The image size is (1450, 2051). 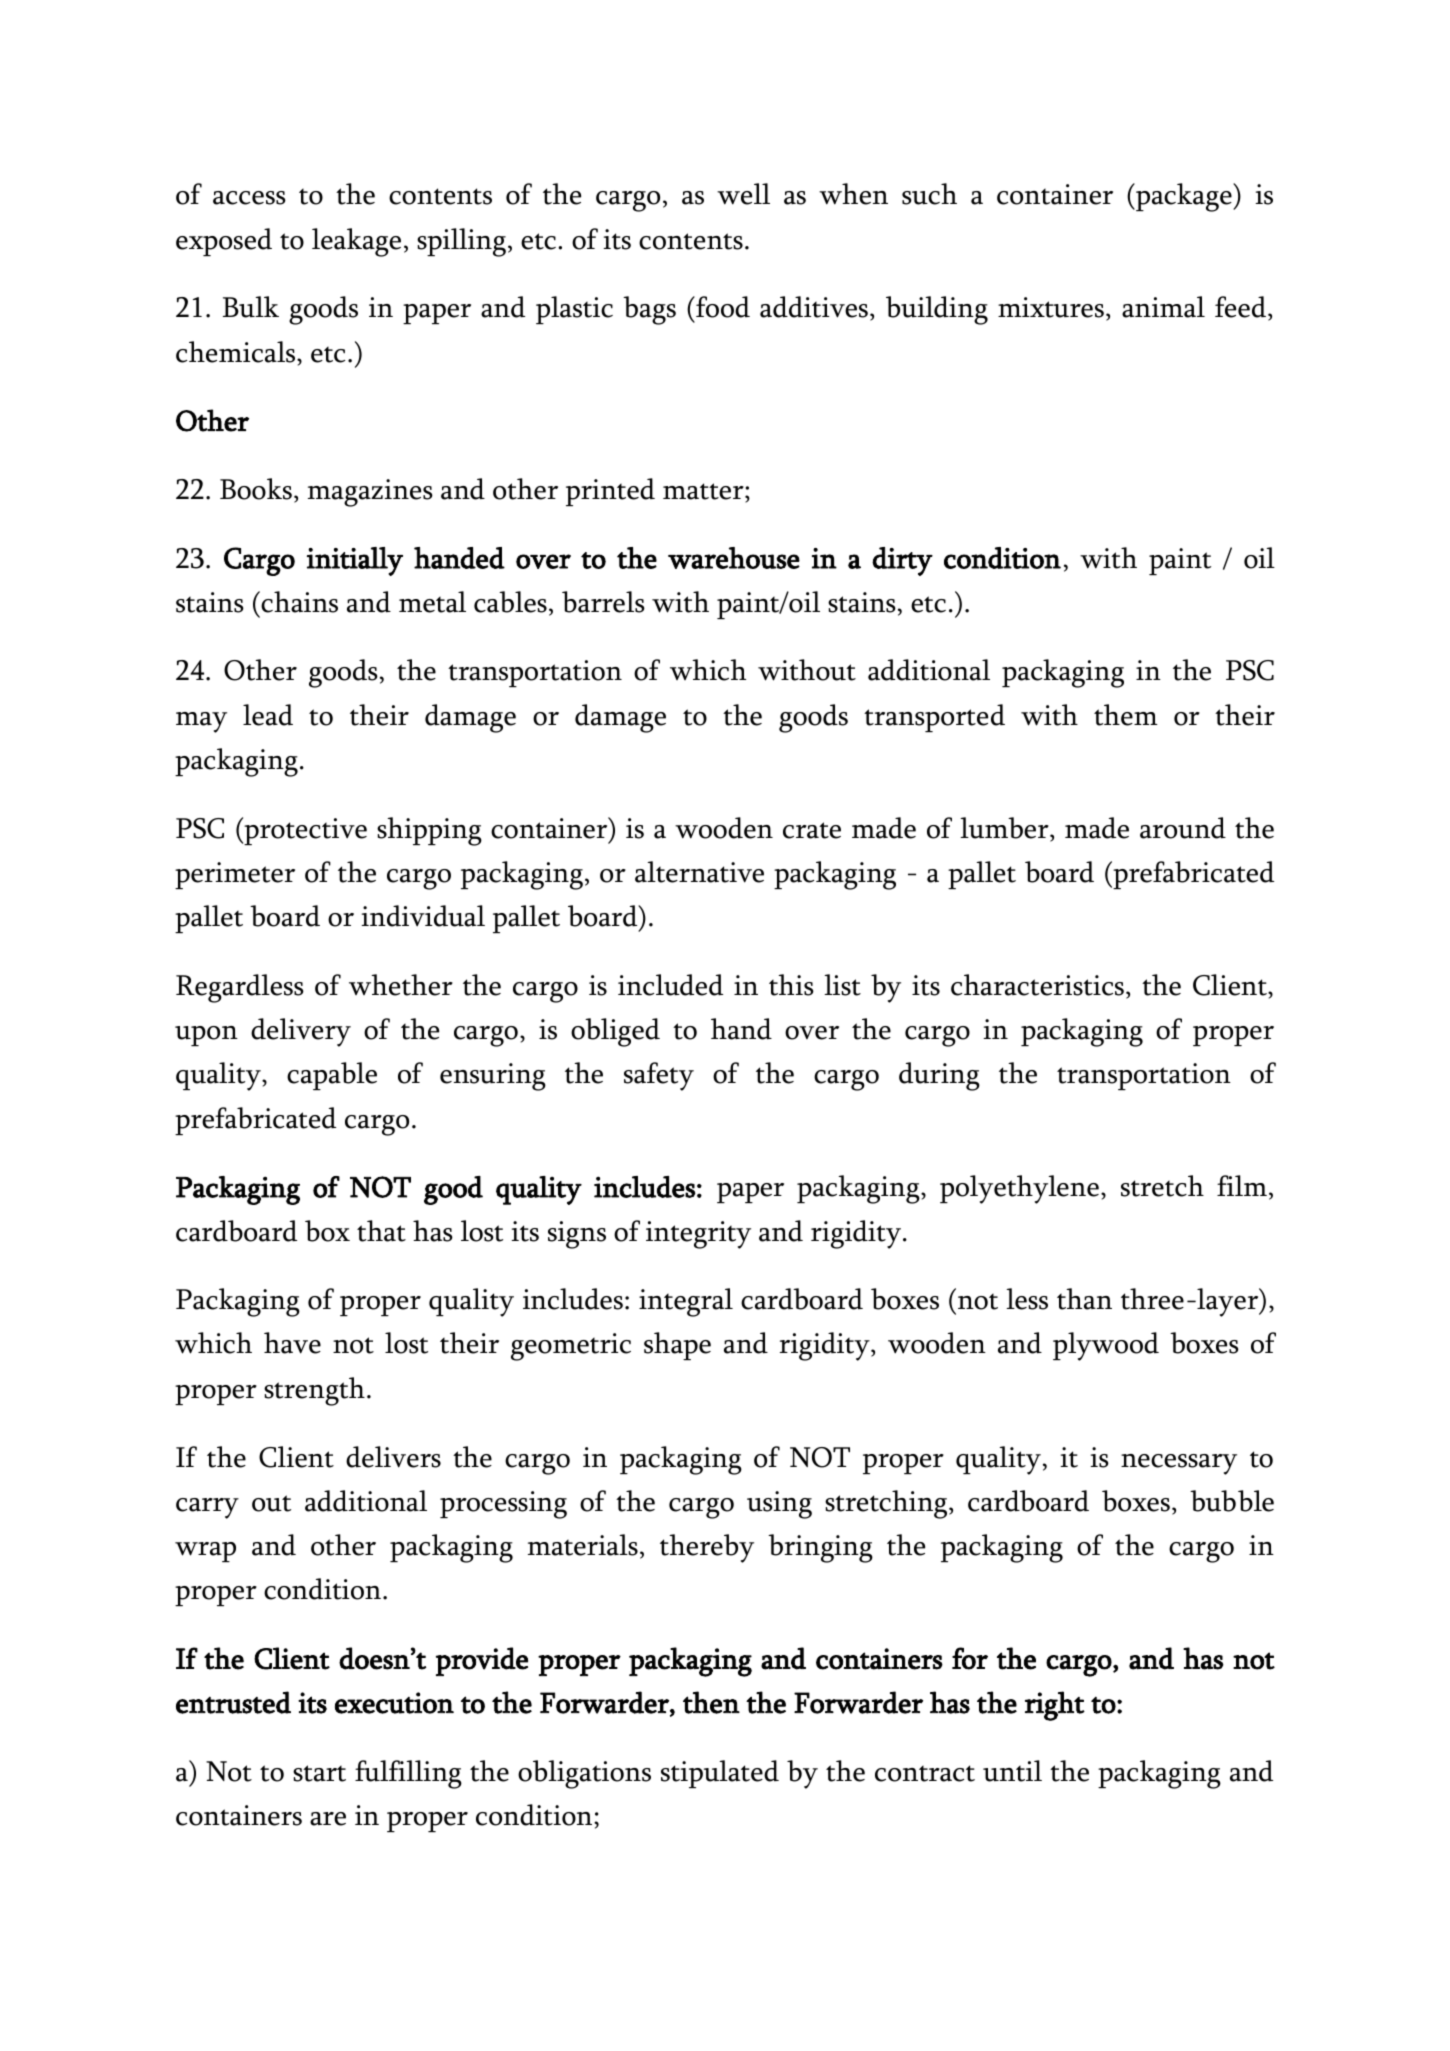 I want to click on shape, so click(x=677, y=1346).
